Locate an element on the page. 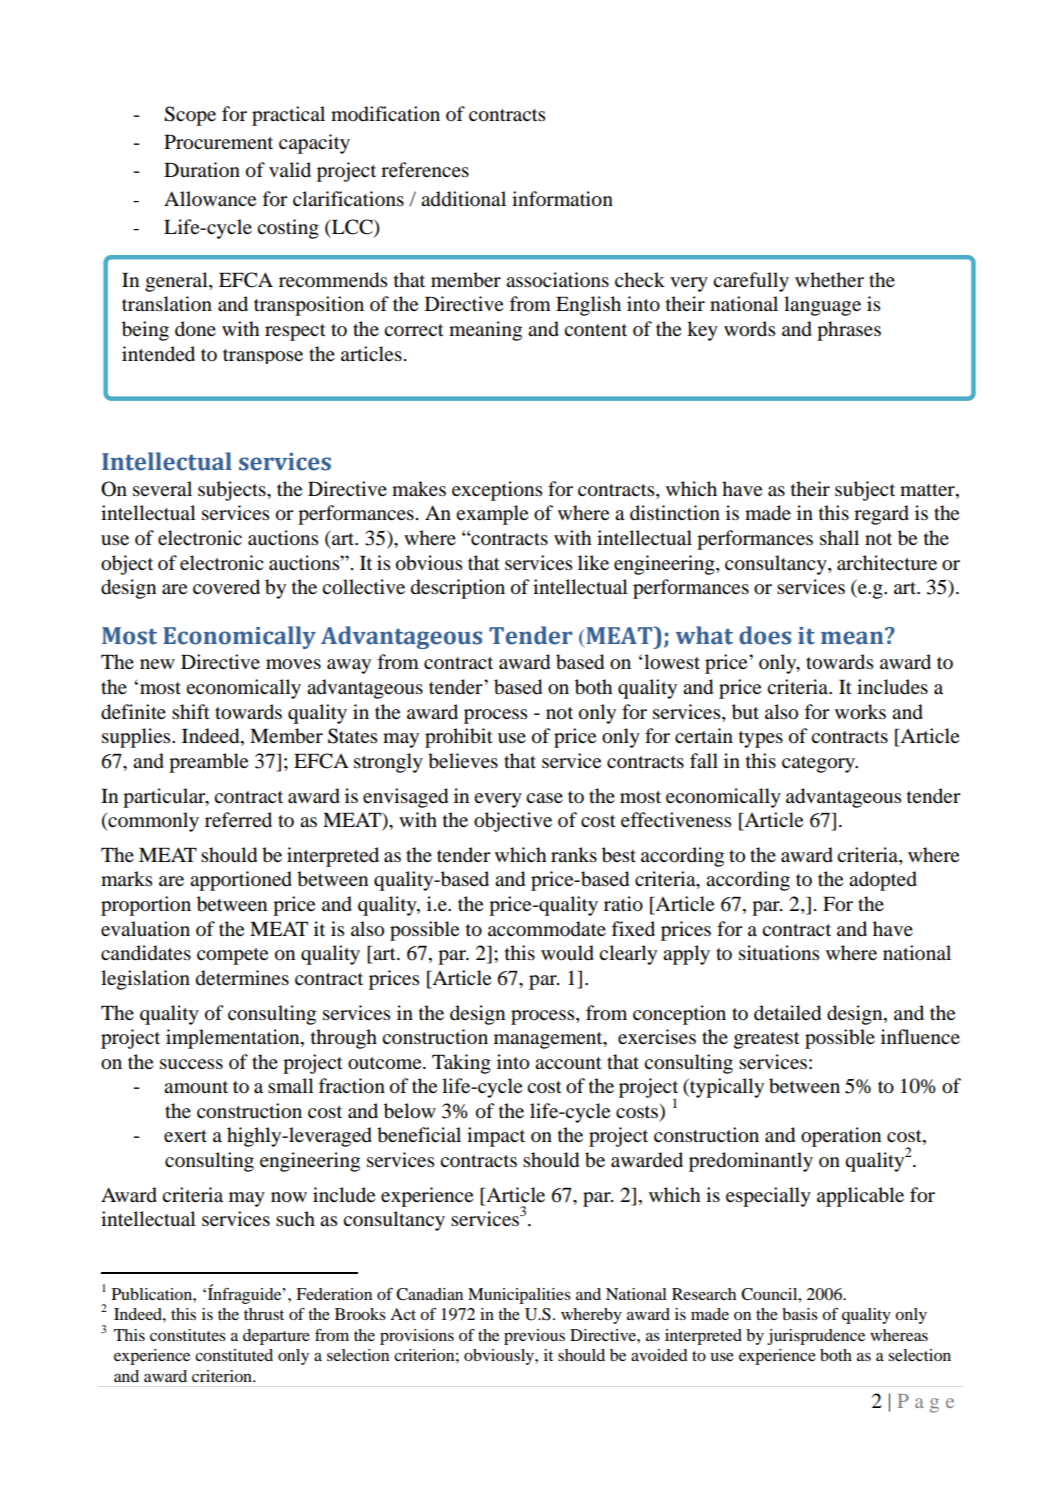 This page has height=1501, width=1061. shall is located at coordinates (839, 537).
